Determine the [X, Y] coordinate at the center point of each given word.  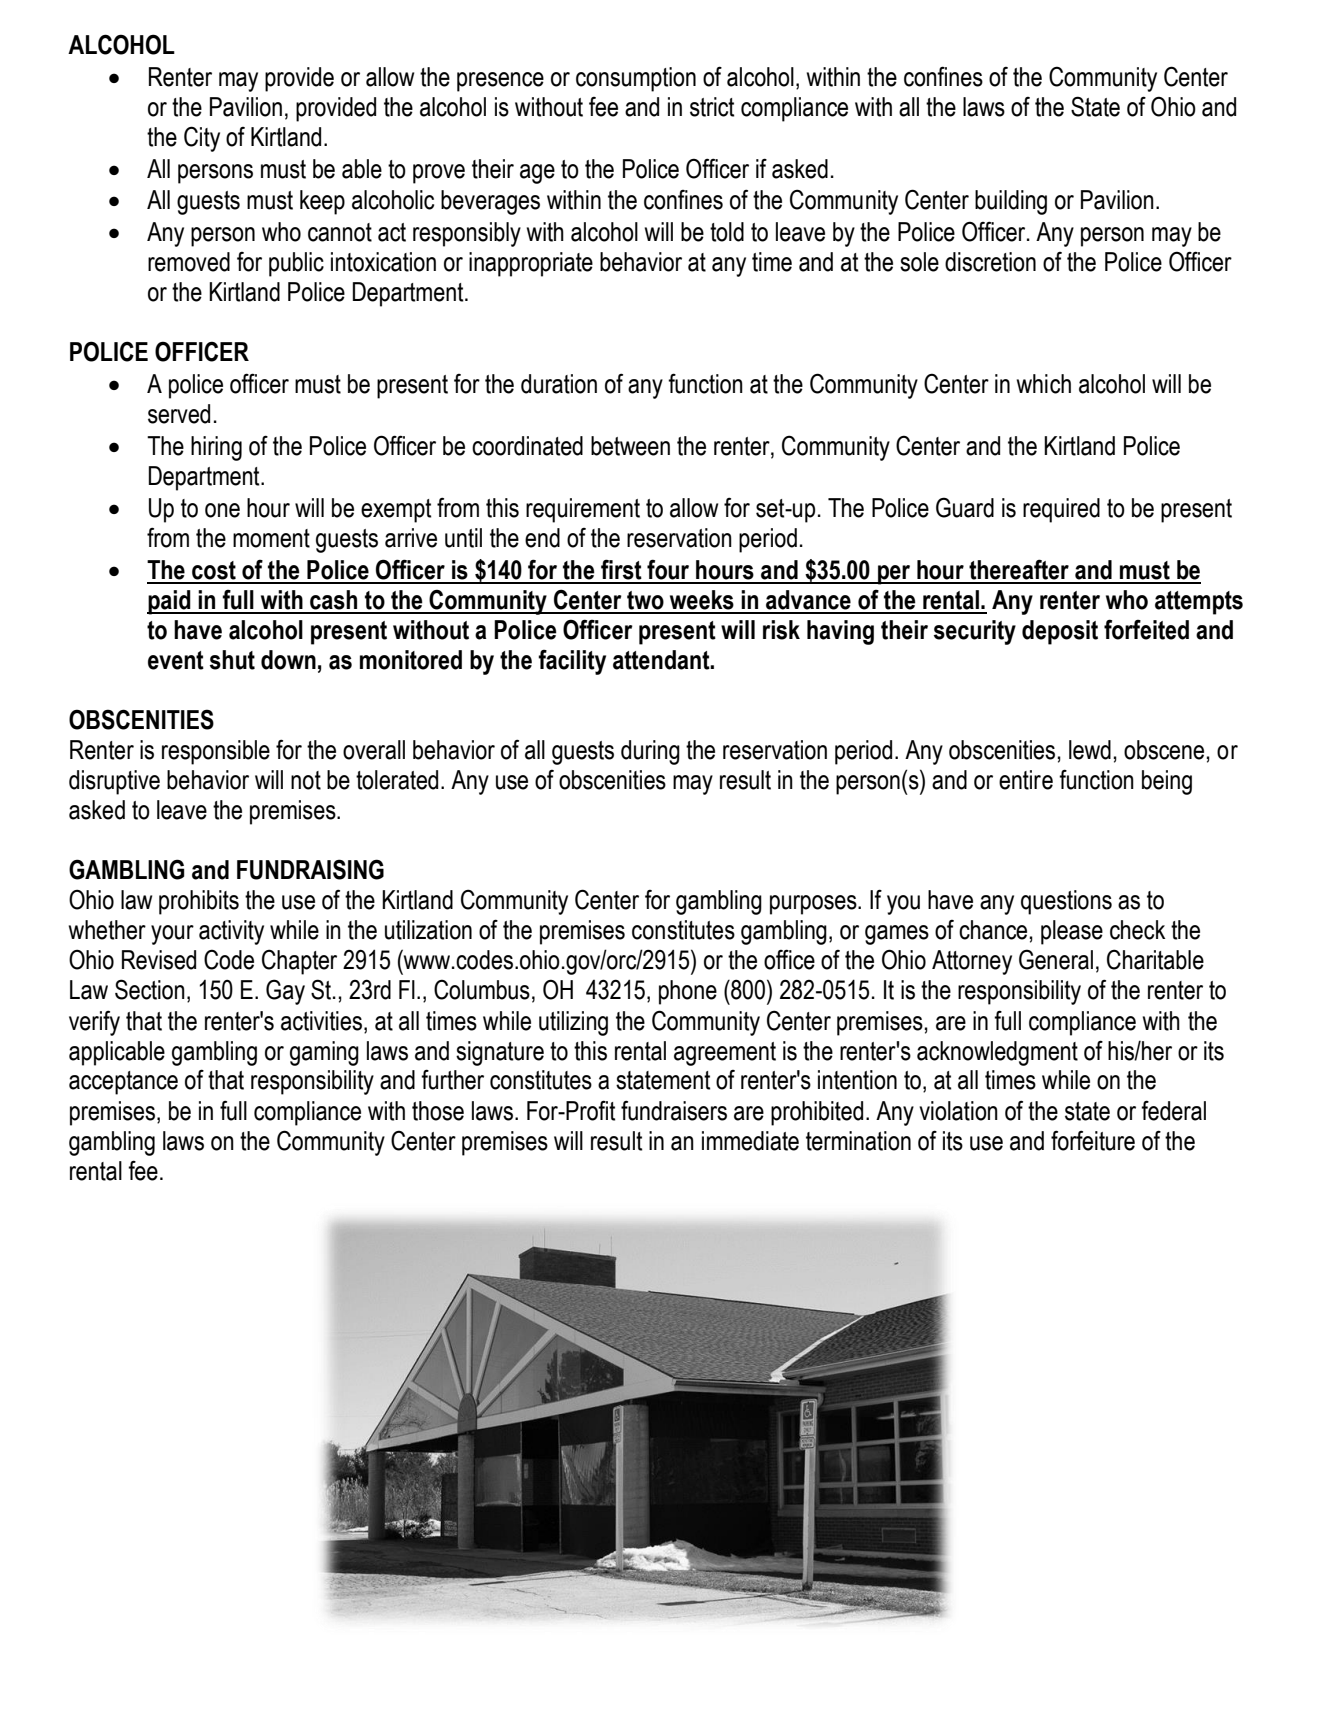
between [630, 446]
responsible [216, 752]
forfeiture [1093, 1140]
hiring [216, 448]
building [1011, 202]
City [202, 139]
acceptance [123, 1083]
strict [712, 107]
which [1044, 384]
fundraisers [674, 1110]
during [650, 752]
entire [1026, 780]
